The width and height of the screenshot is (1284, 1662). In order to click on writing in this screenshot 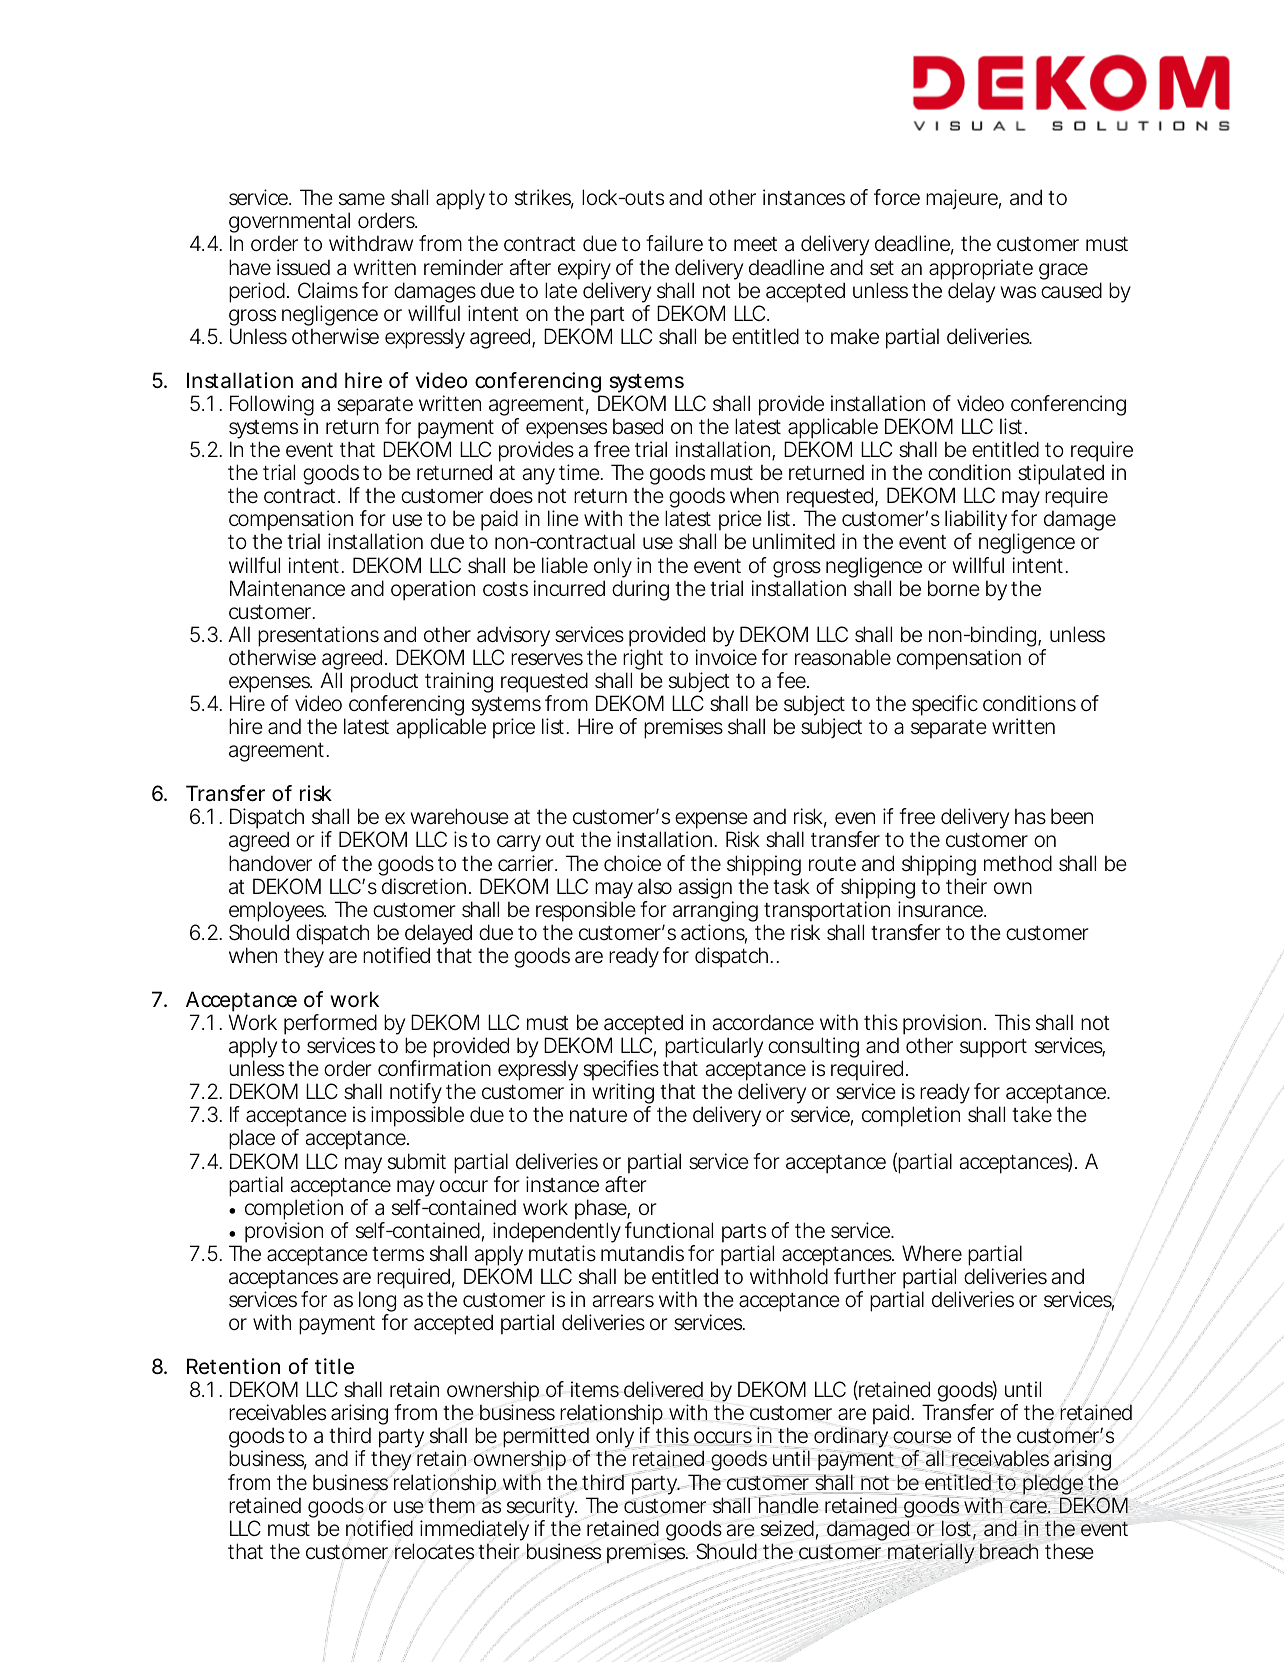, I will do `click(623, 1095)`.
